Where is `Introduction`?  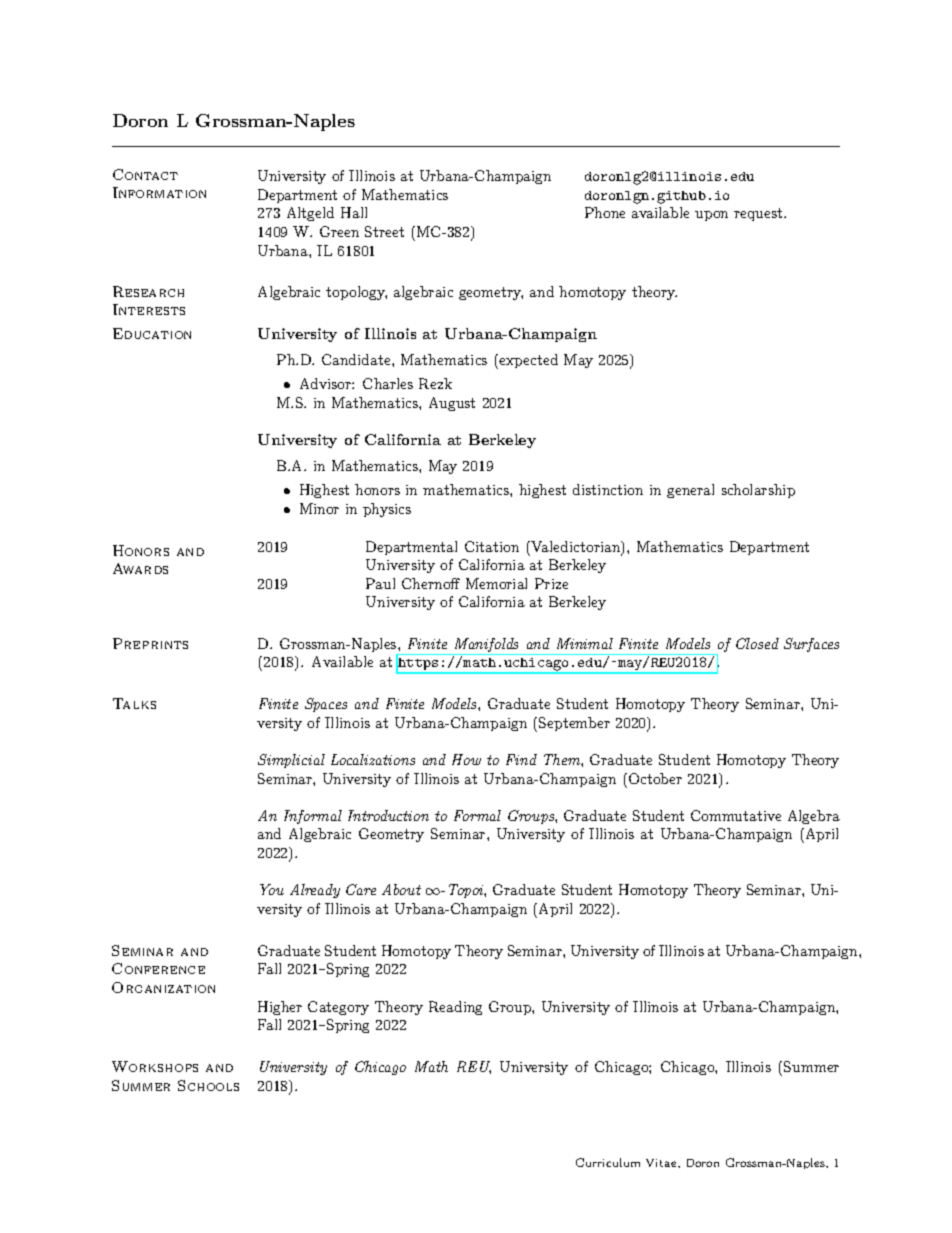
Introduction is located at coordinates (388, 815).
